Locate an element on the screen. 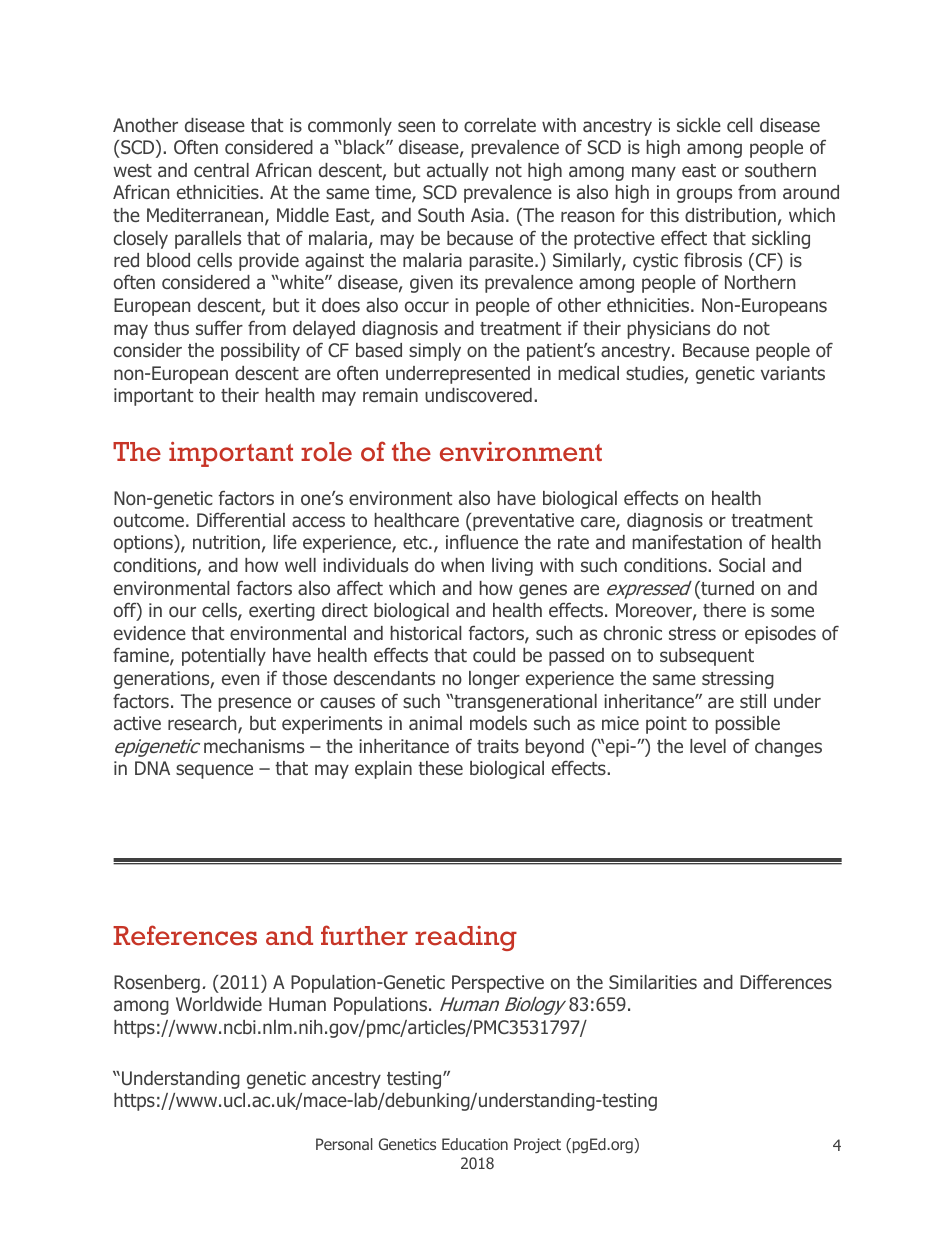  Differences is located at coordinates (786, 981).
